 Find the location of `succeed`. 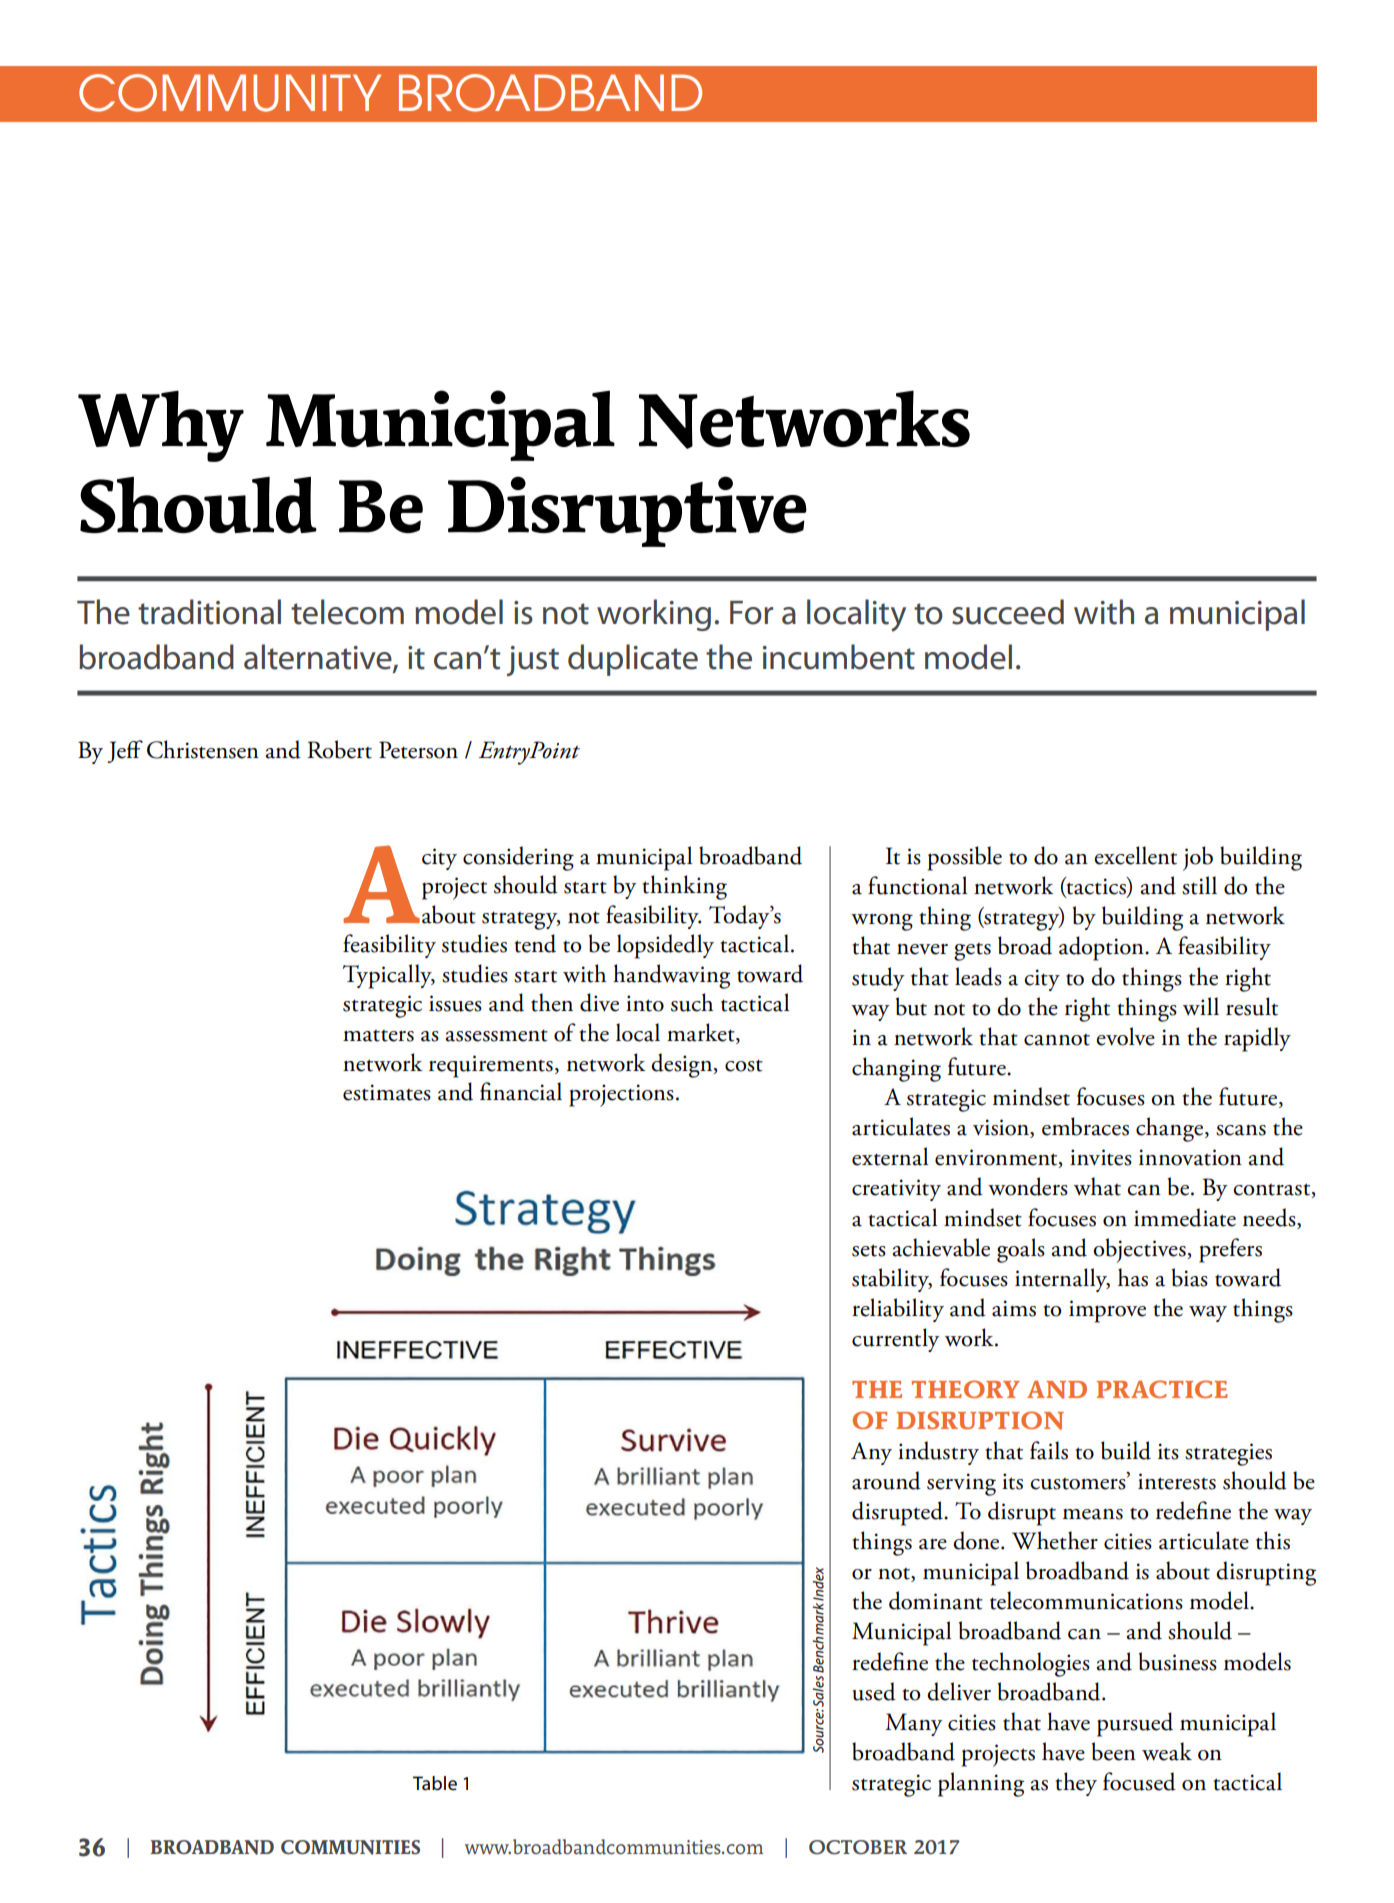

succeed is located at coordinates (1008, 612).
